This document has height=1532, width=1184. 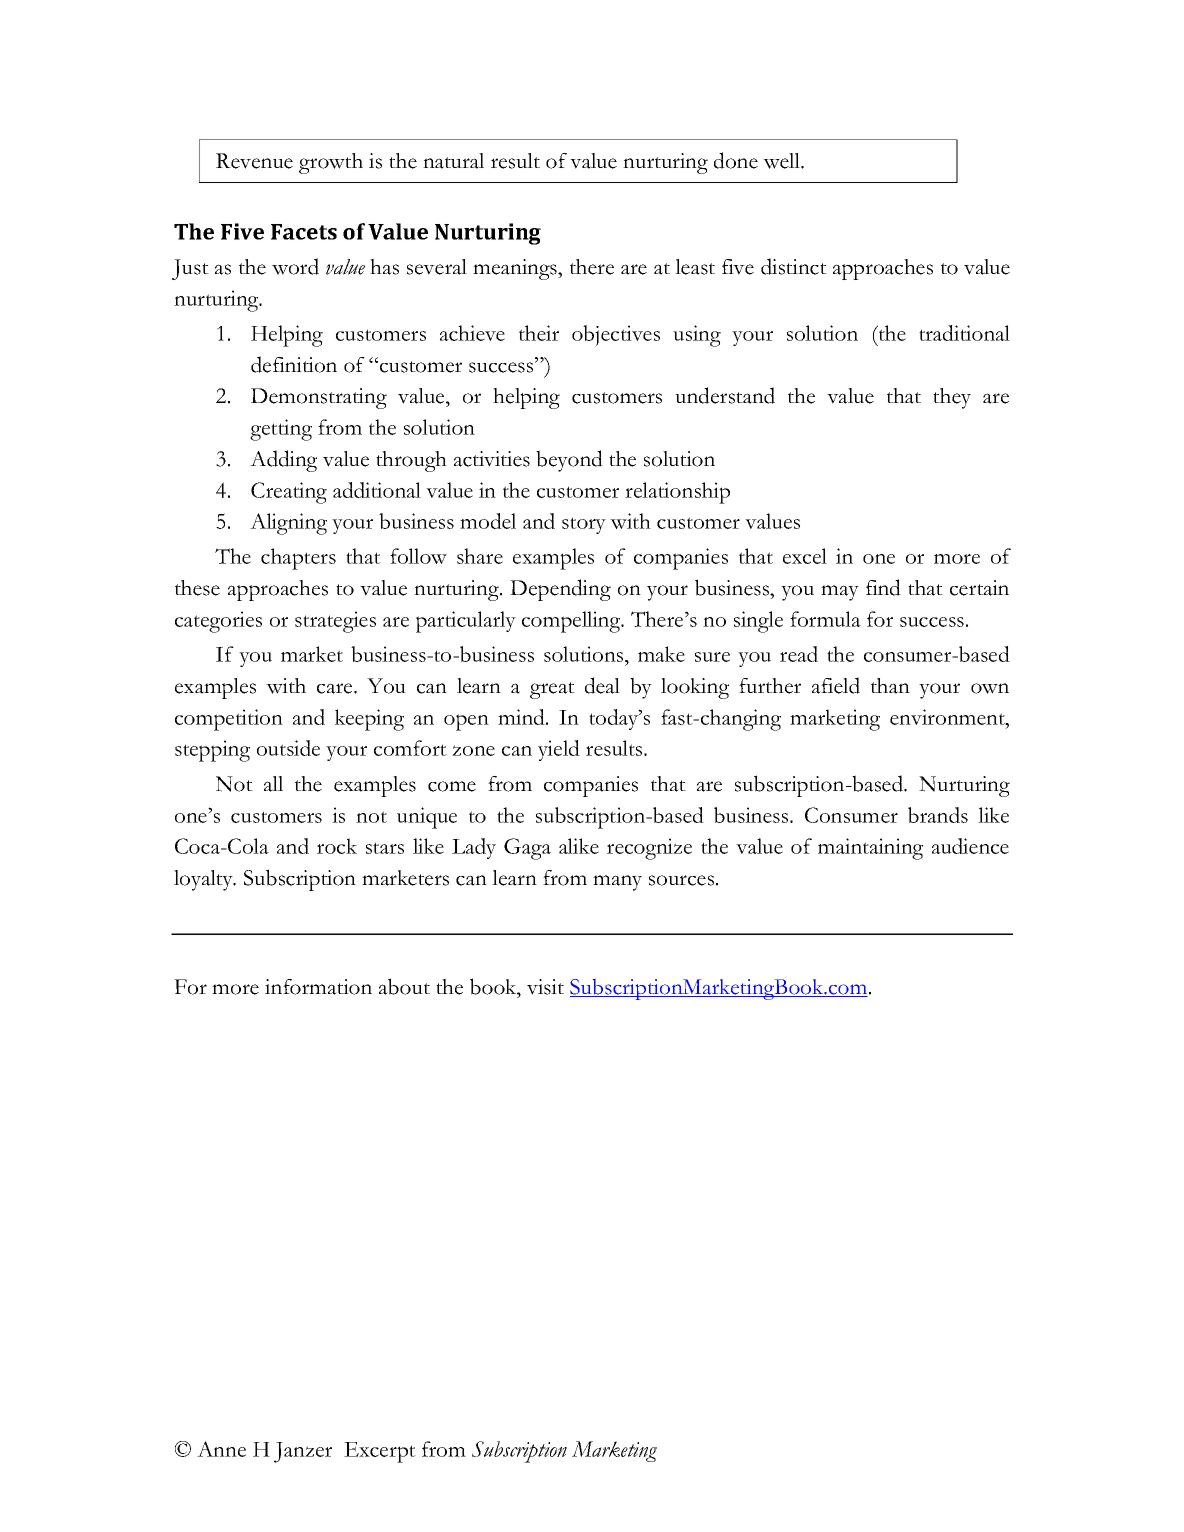 I want to click on Facets, so click(x=304, y=232).
